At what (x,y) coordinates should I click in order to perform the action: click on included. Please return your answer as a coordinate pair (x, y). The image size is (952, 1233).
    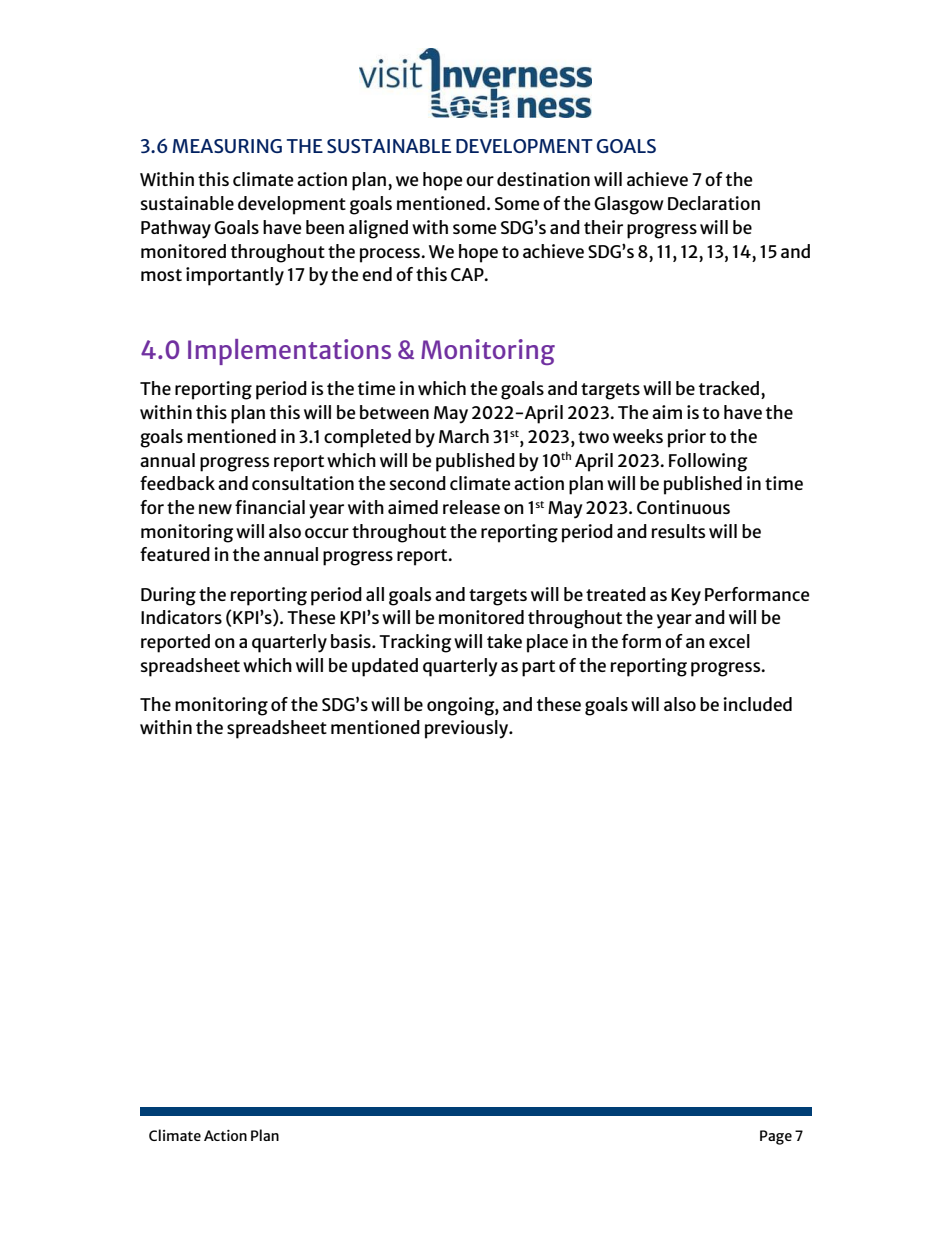
    Looking at the image, I should click on (757, 704).
